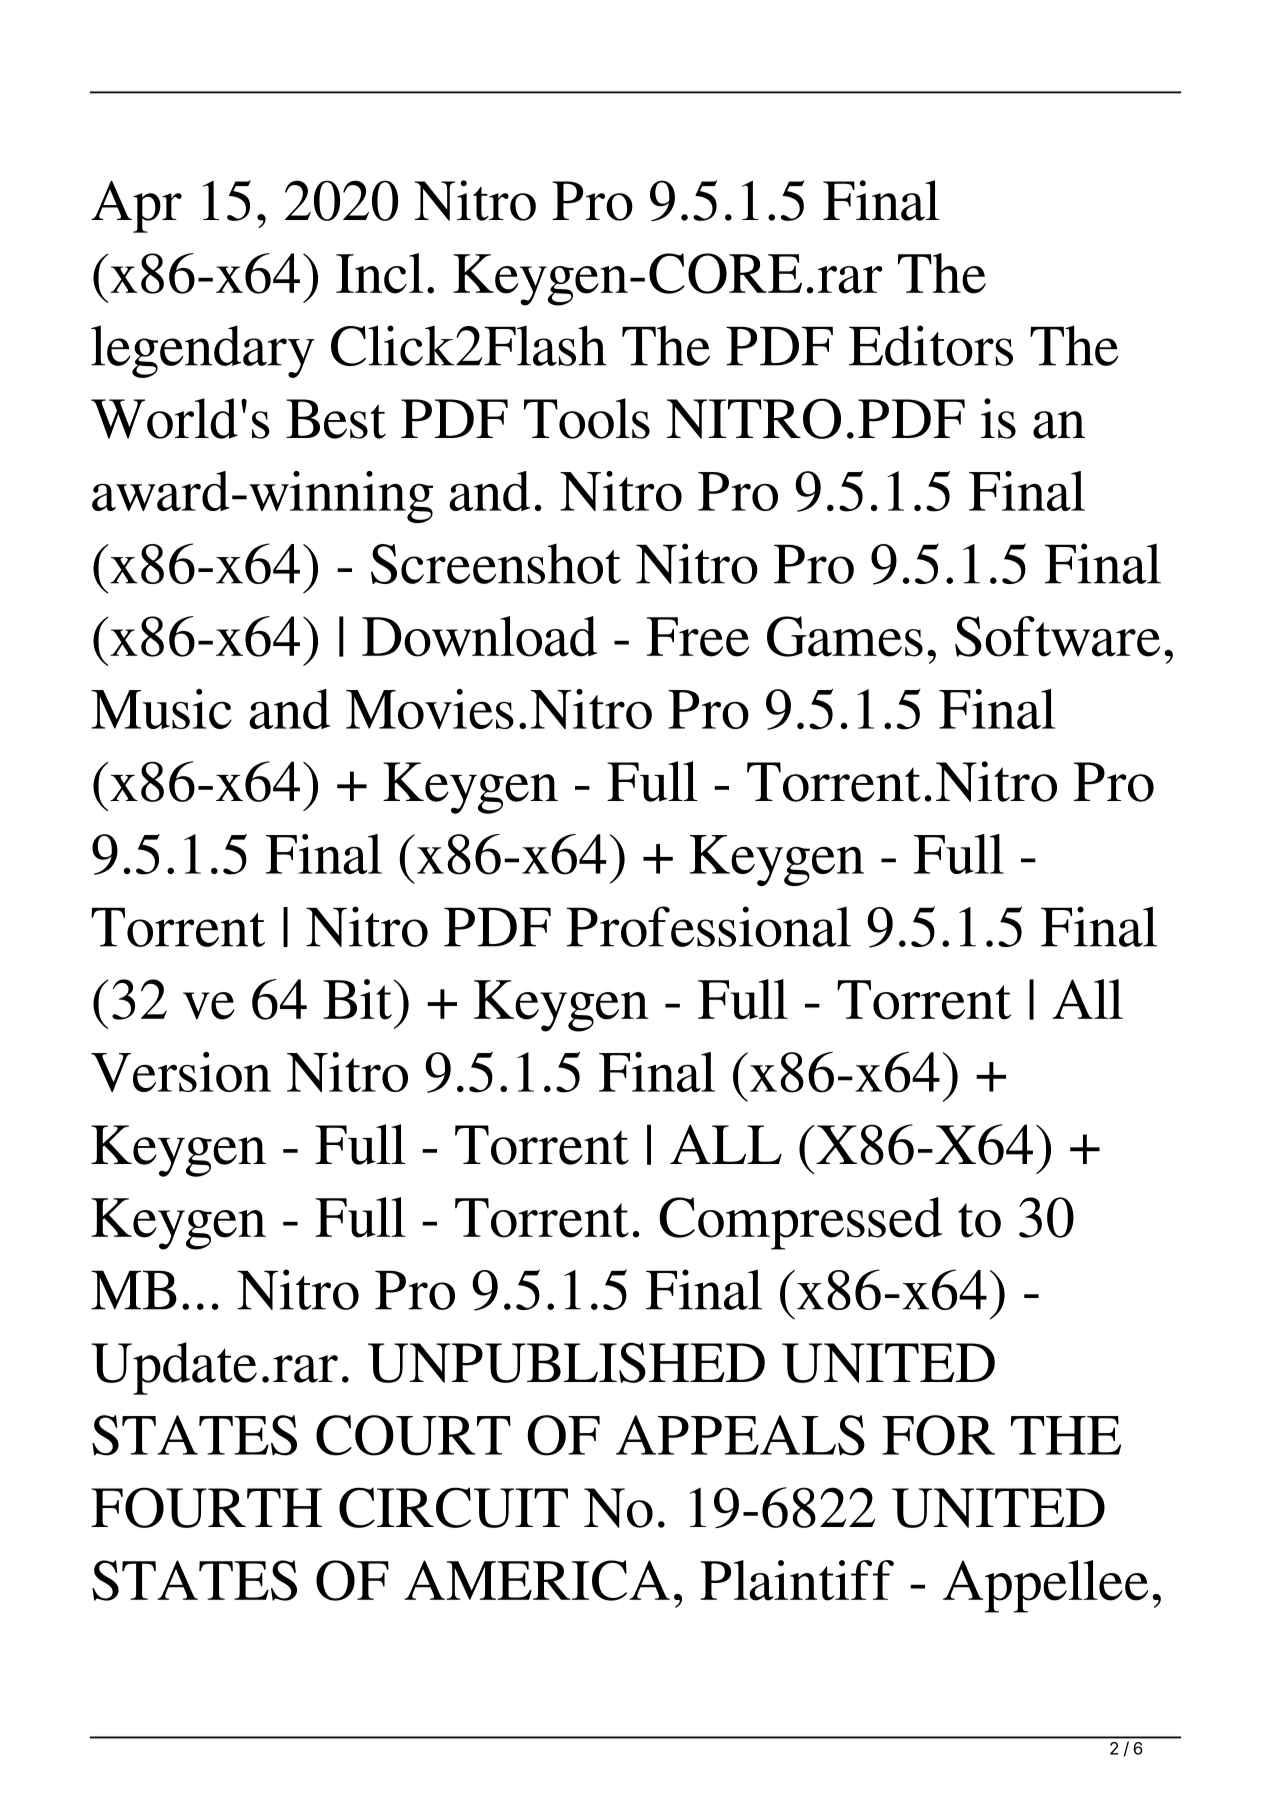  Describe the element at coordinates (537, 1580) in the screenshot. I see `AMERICA` at that location.
